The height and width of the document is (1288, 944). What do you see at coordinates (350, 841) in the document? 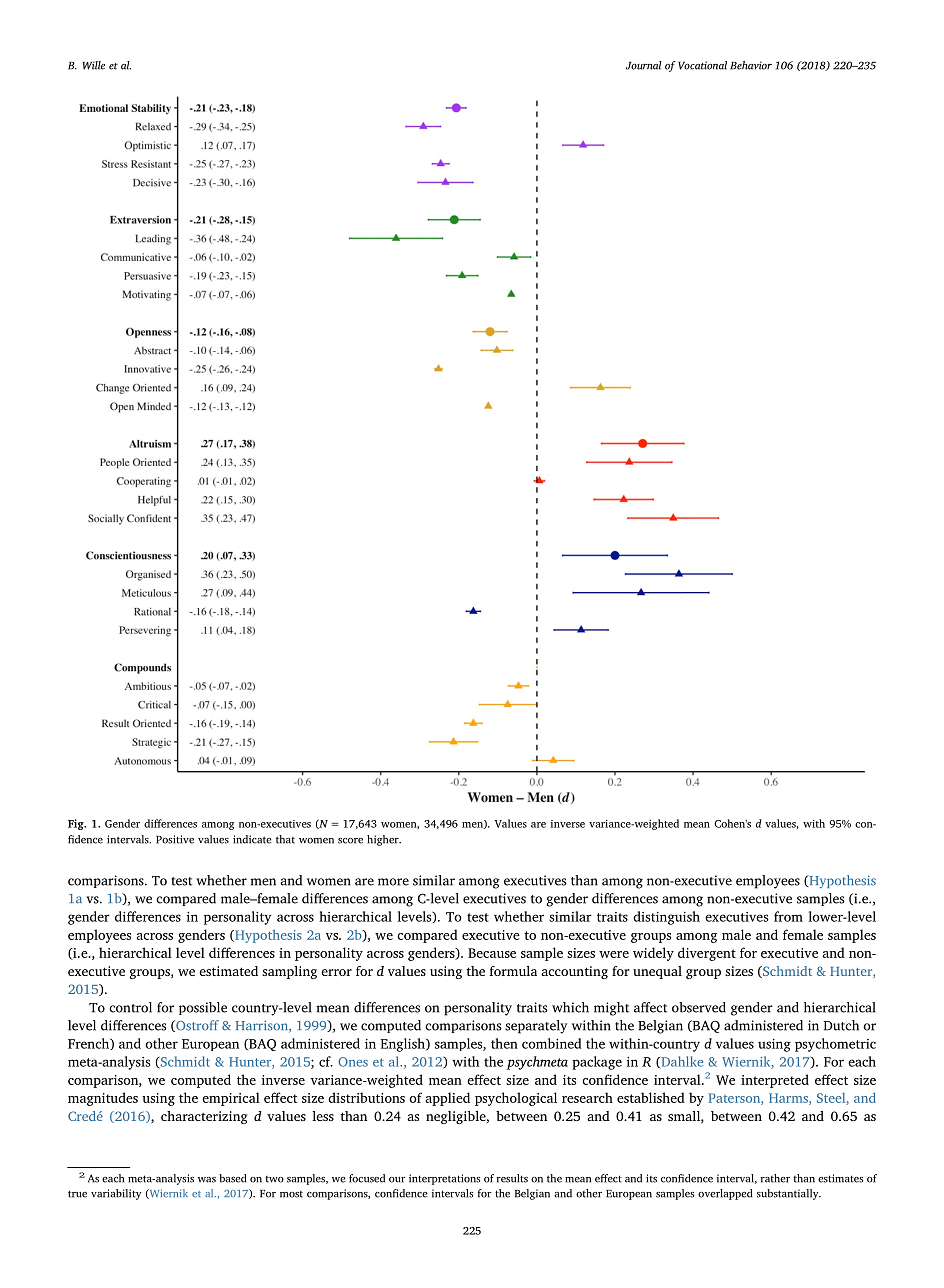
I see `score` at bounding box center [350, 841].
